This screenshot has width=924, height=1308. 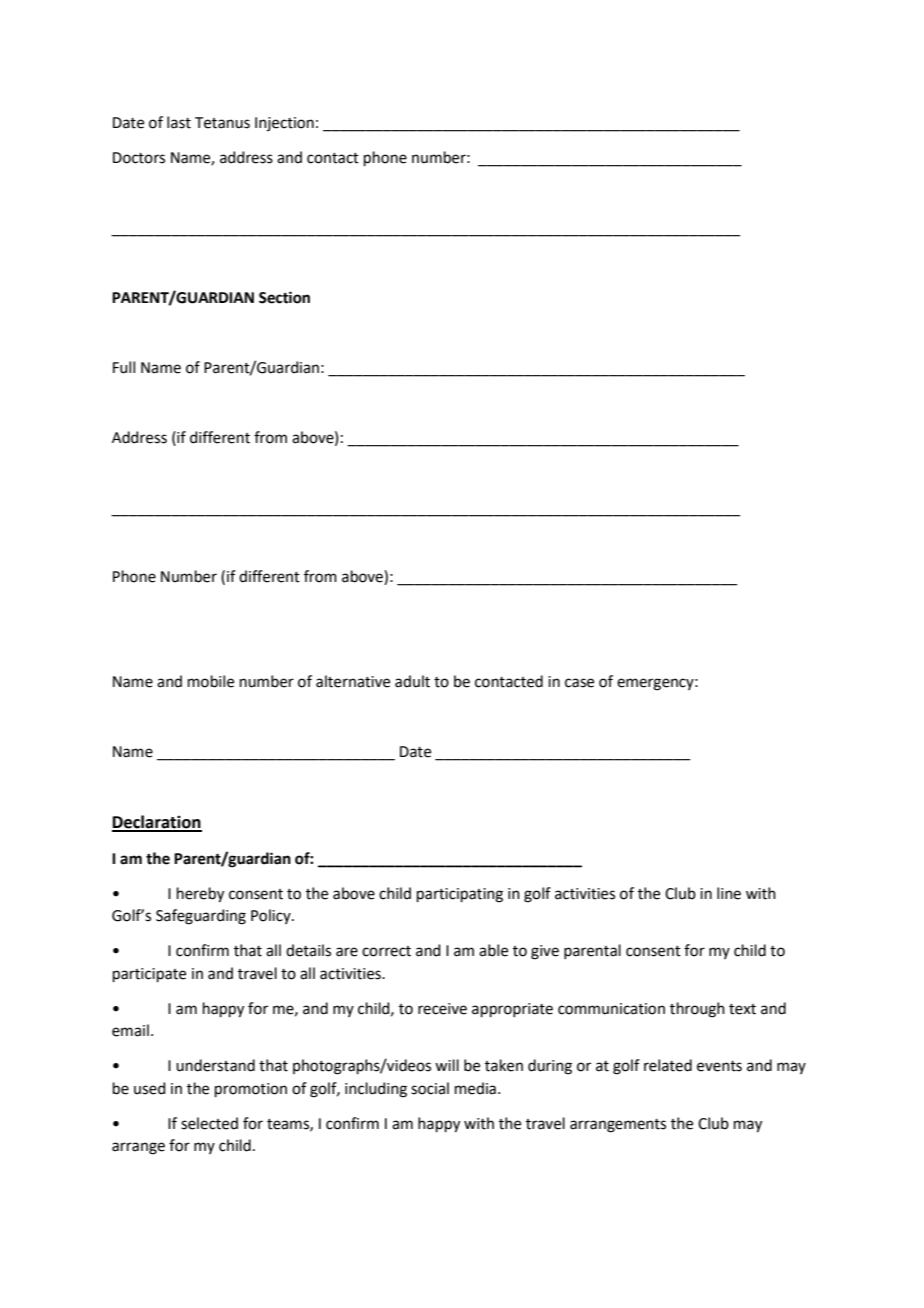 I want to click on related, so click(x=668, y=1065).
